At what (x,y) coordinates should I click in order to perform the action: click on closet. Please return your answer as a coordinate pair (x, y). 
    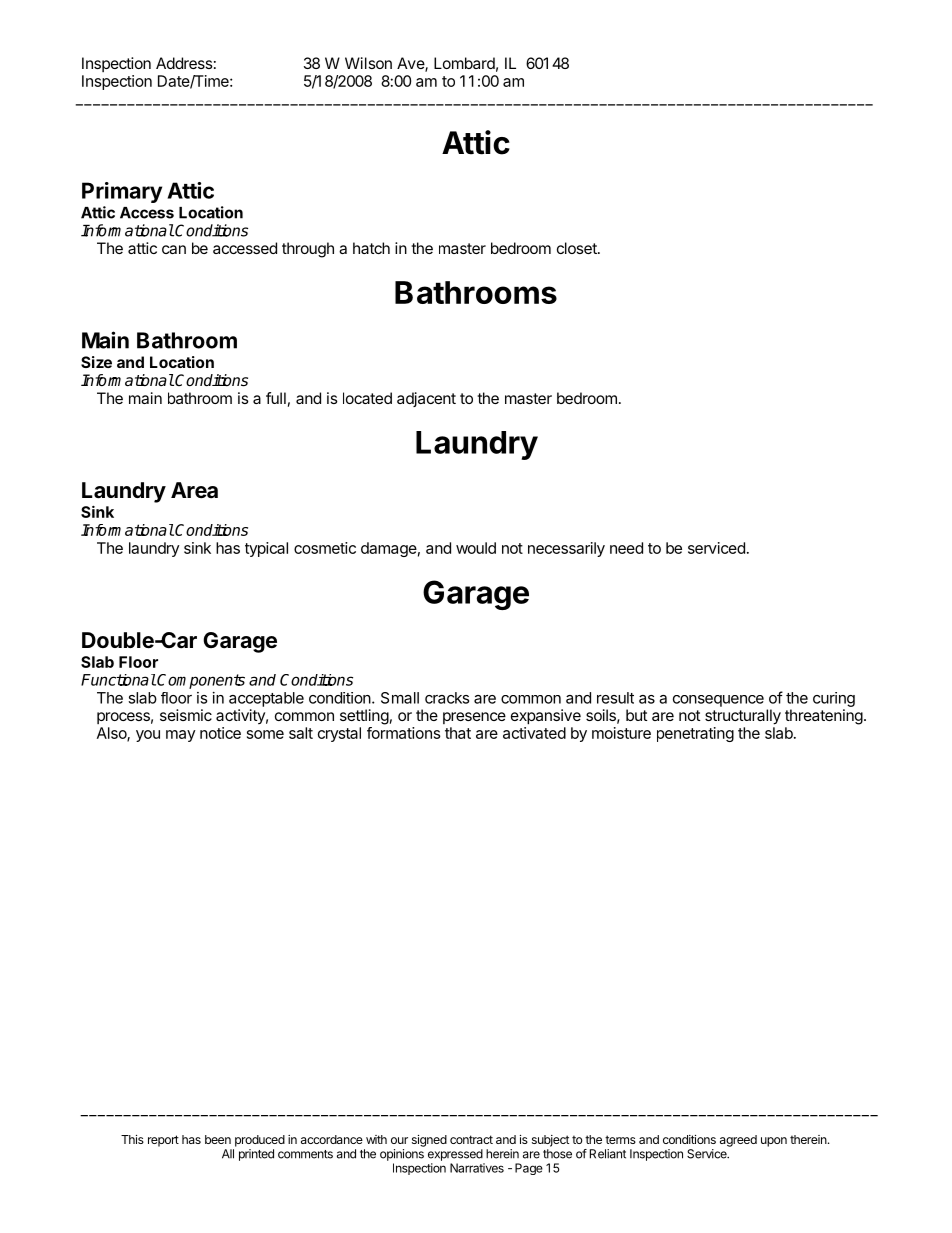
    Looking at the image, I should click on (578, 248).
